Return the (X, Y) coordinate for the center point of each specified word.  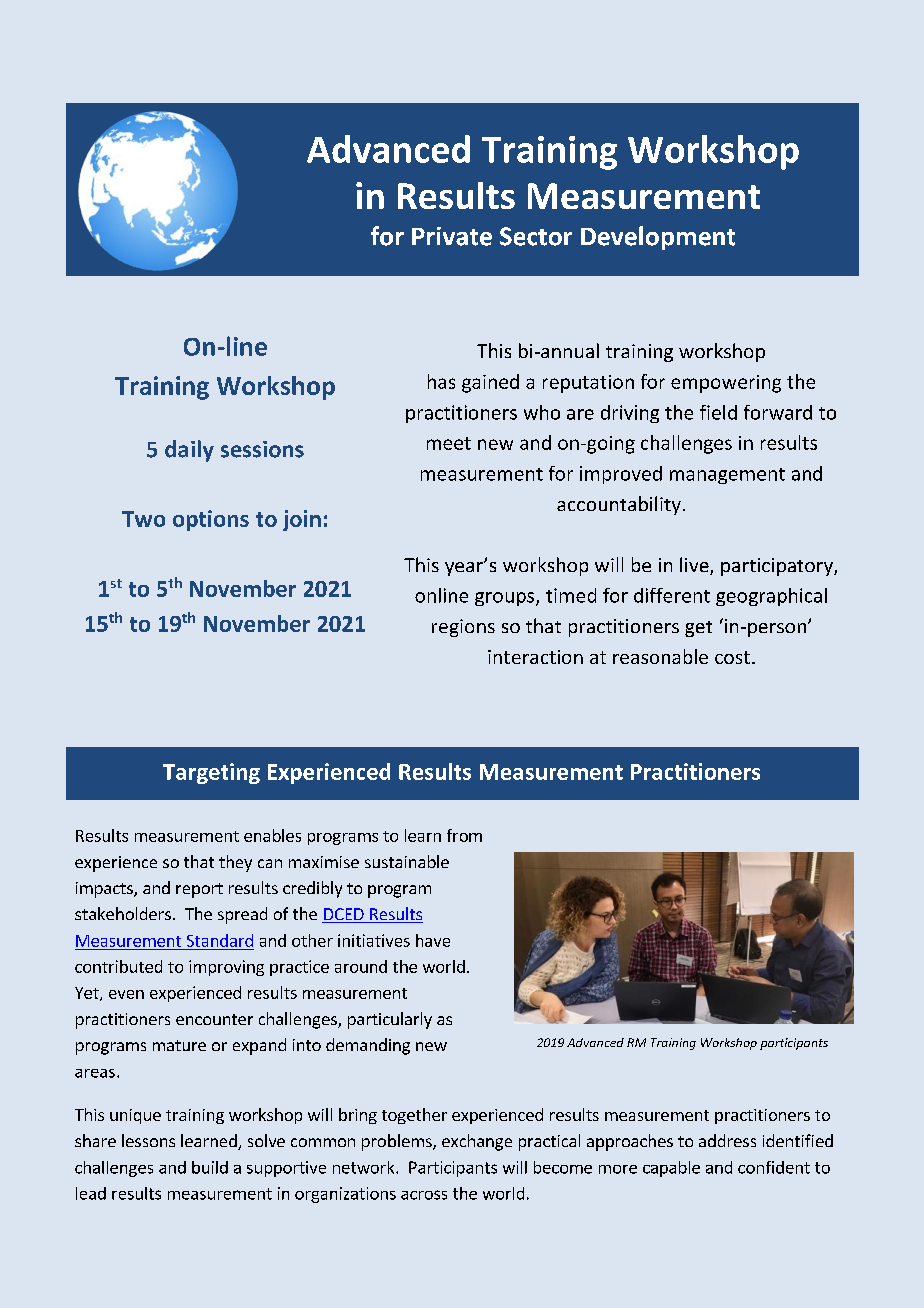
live (695, 566)
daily (189, 451)
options (211, 520)
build (210, 1167)
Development (658, 238)
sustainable (407, 861)
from (464, 835)
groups (506, 599)
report (199, 890)
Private (452, 236)
